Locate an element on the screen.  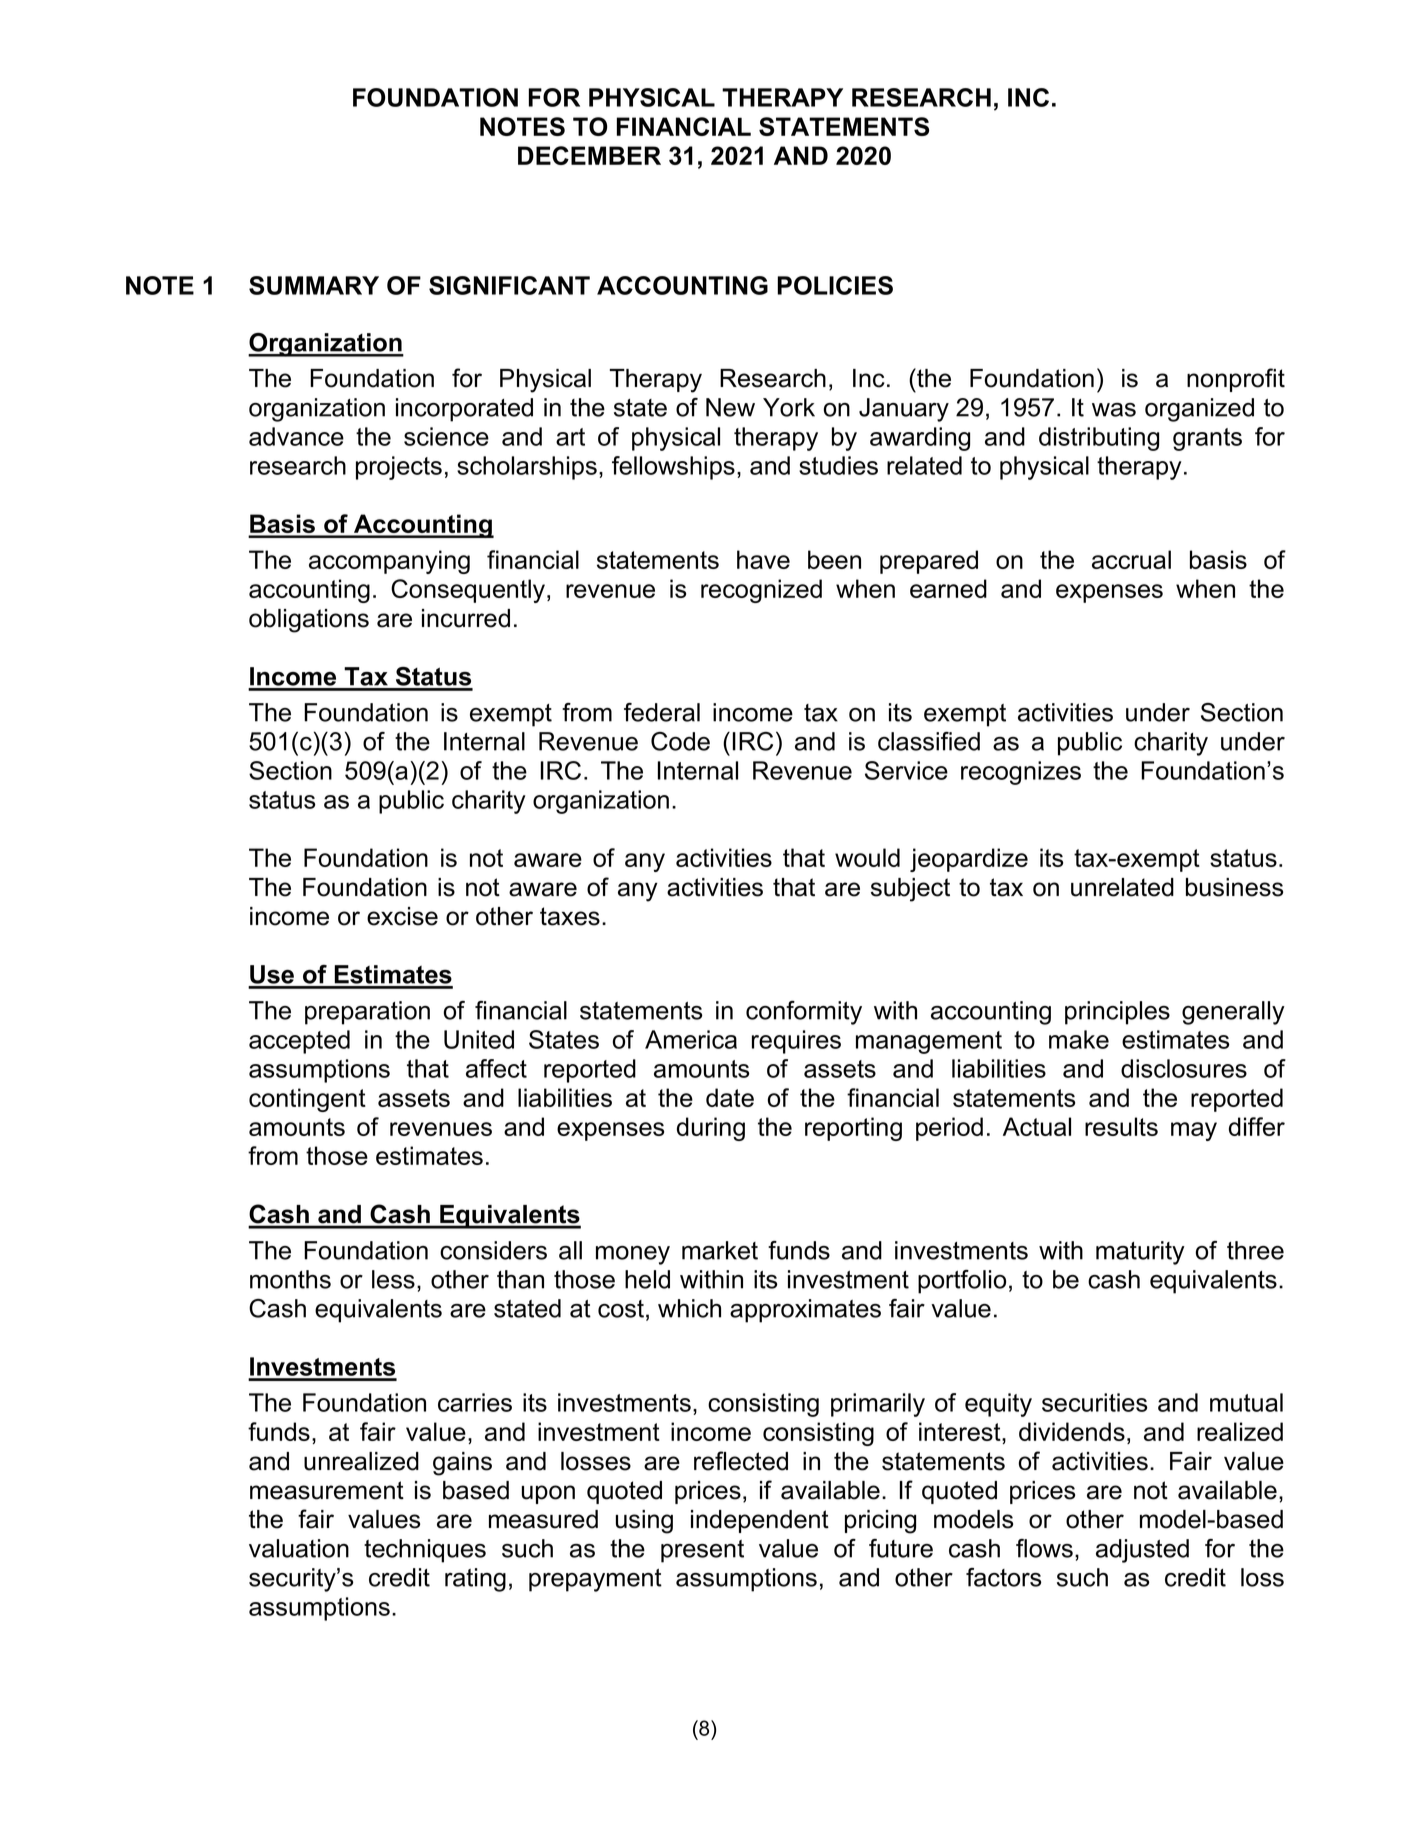
maturity is located at coordinates (1140, 1253).
